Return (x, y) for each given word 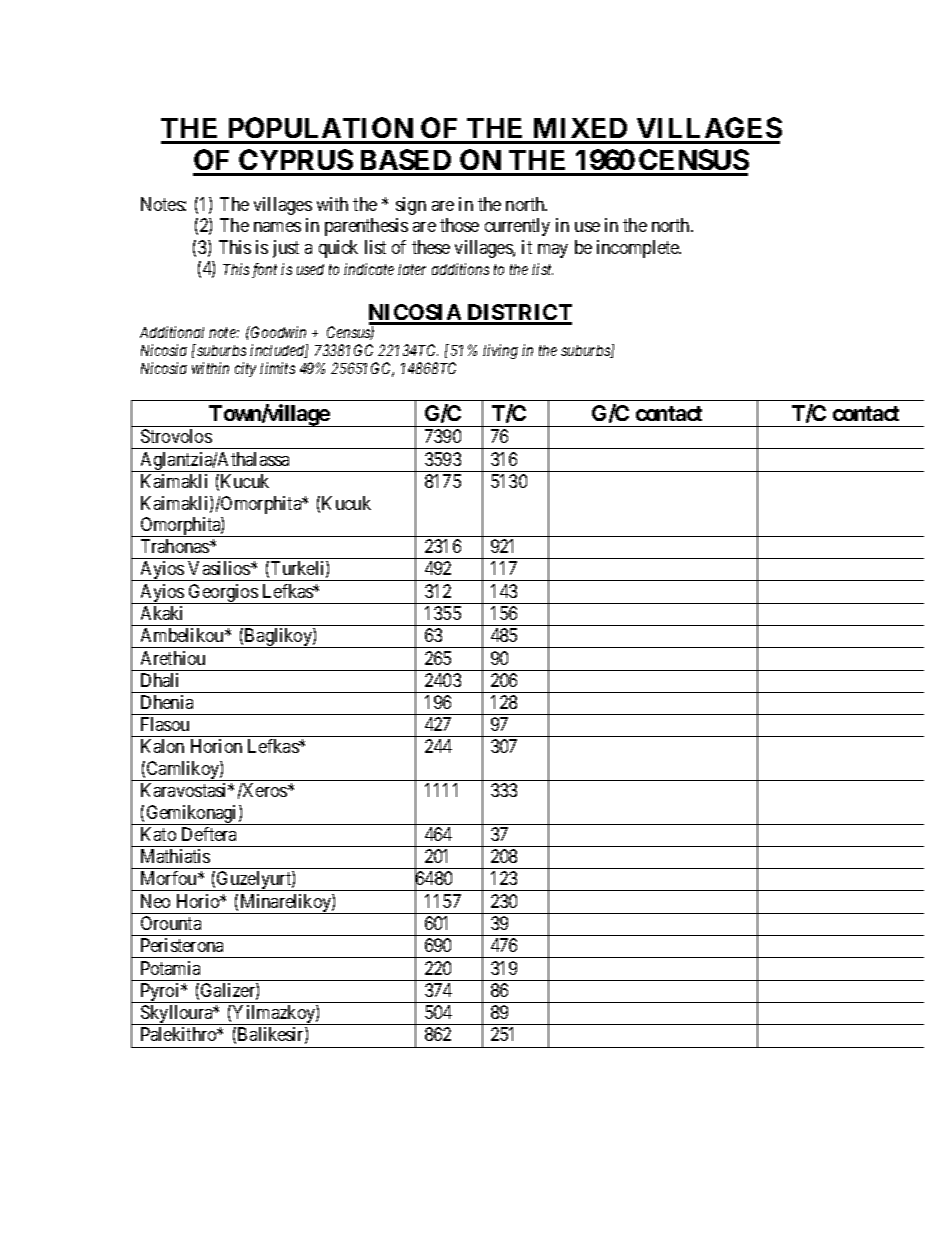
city (245, 369)
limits (277, 368)
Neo (155, 901)
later (412, 269)
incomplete (639, 249)
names (277, 227)
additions (460, 269)
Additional (172, 332)
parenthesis (366, 227)
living (500, 351)
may (553, 251)
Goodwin (277, 332)
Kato (158, 834)
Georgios (223, 594)
